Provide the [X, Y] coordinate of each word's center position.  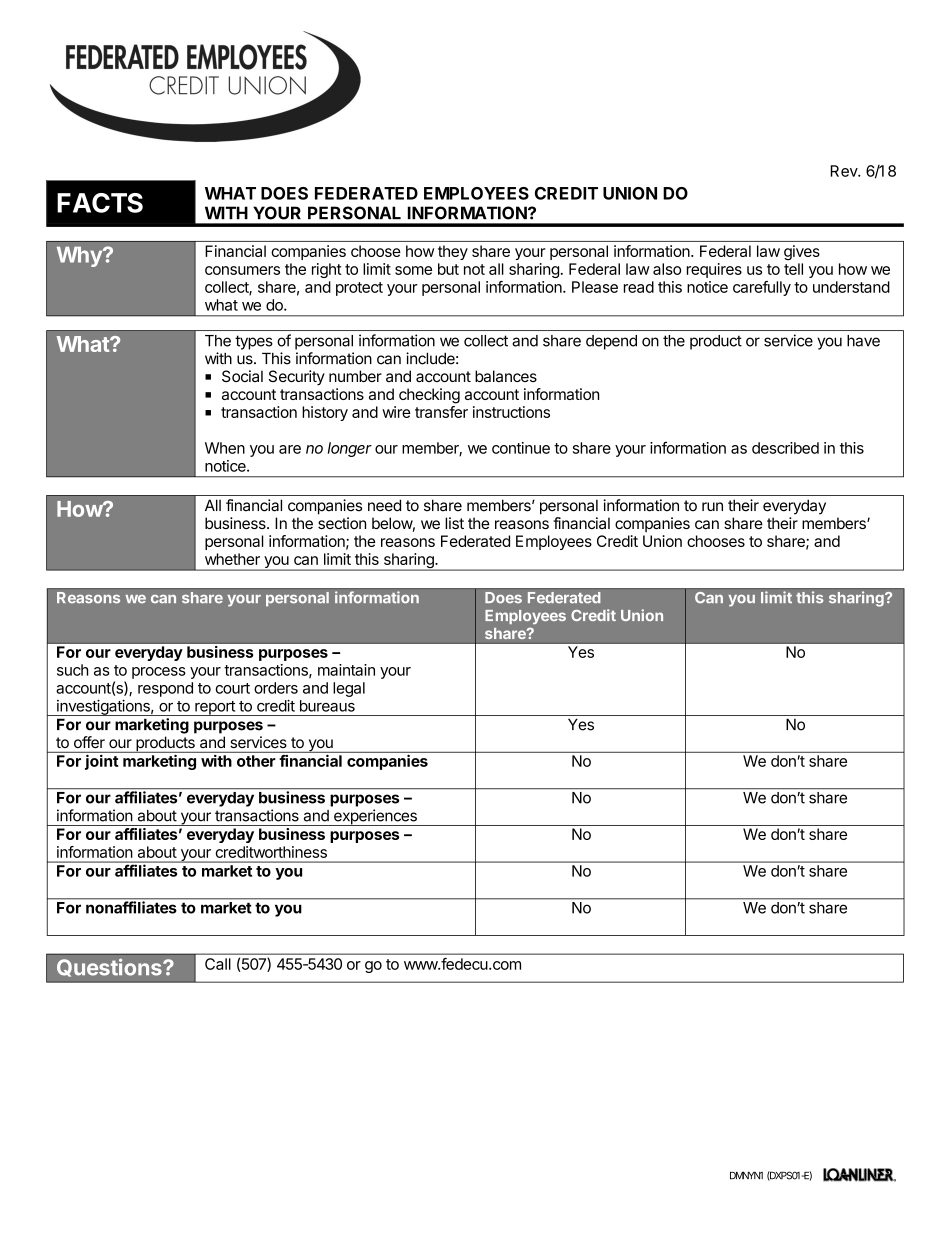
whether [232, 559]
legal [349, 689]
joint [101, 762]
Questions [110, 967]
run [712, 506]
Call [218, 964]
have [863, 341]
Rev [844, 171]
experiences [375, 817]
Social [242, 376]
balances [506, 376]
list [454, 523]
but [448, 269]
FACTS [100, 203]
